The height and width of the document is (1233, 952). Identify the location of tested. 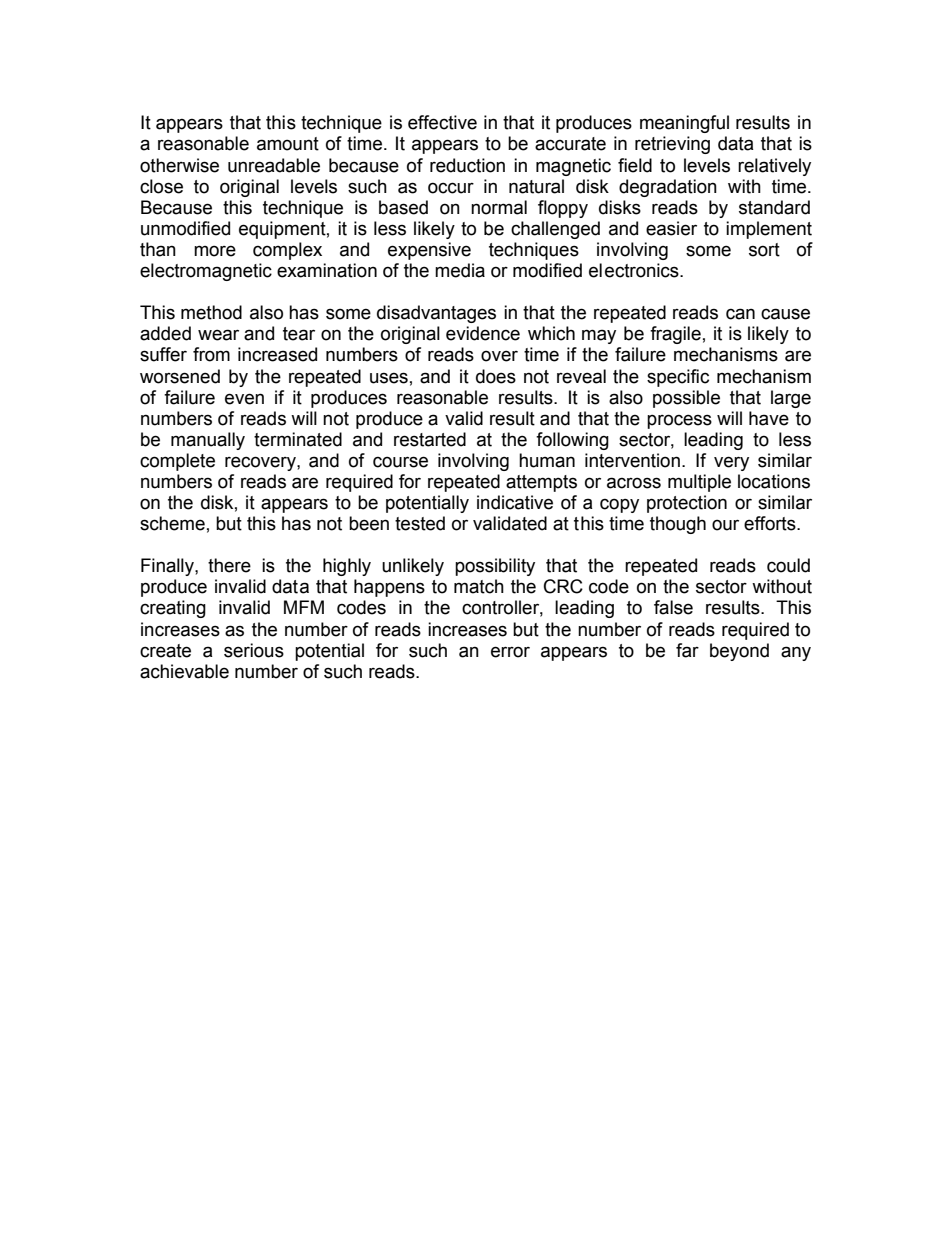
(420, 523).
